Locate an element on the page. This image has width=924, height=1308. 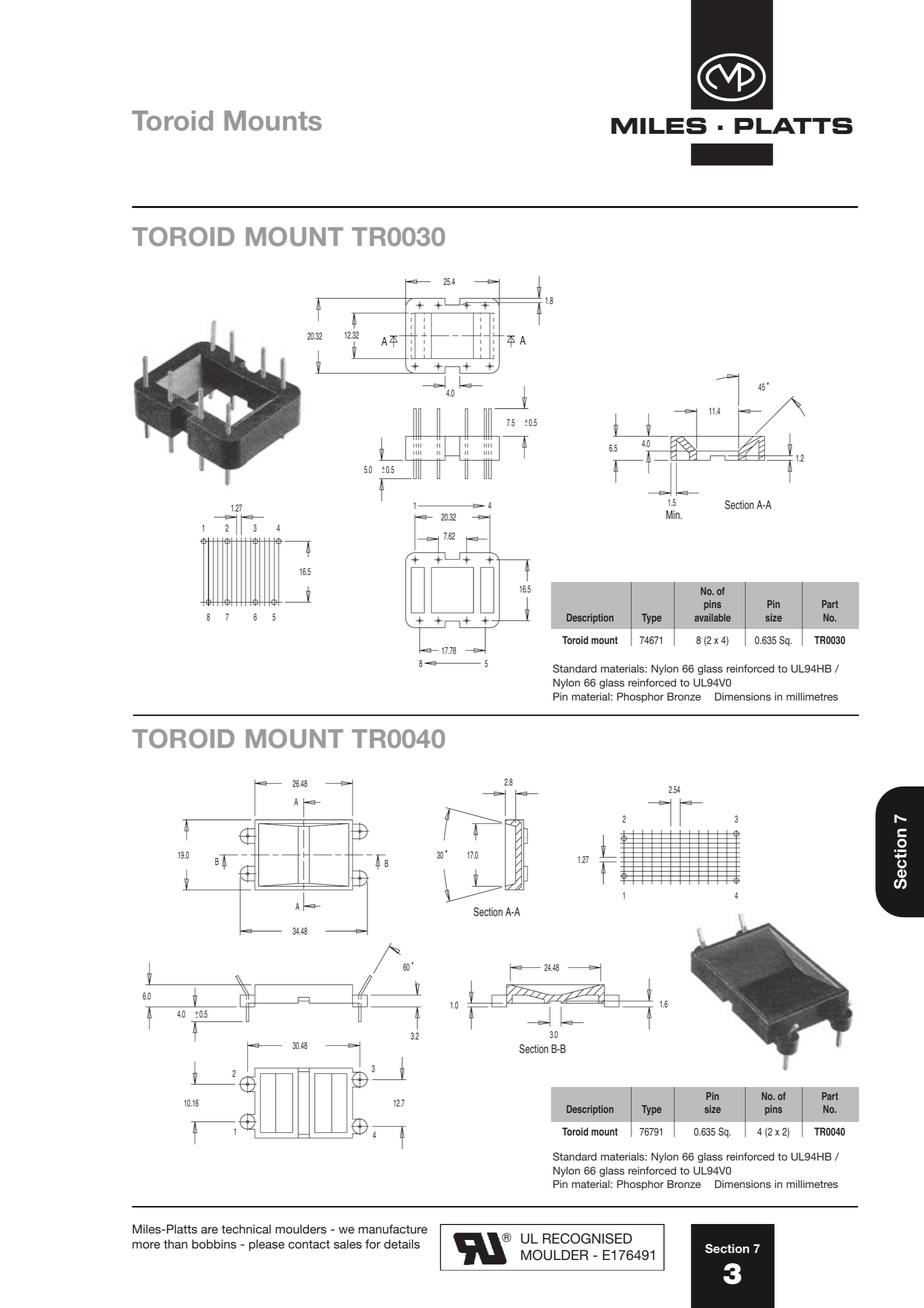
technical is located at coordinates (246, 1229).
